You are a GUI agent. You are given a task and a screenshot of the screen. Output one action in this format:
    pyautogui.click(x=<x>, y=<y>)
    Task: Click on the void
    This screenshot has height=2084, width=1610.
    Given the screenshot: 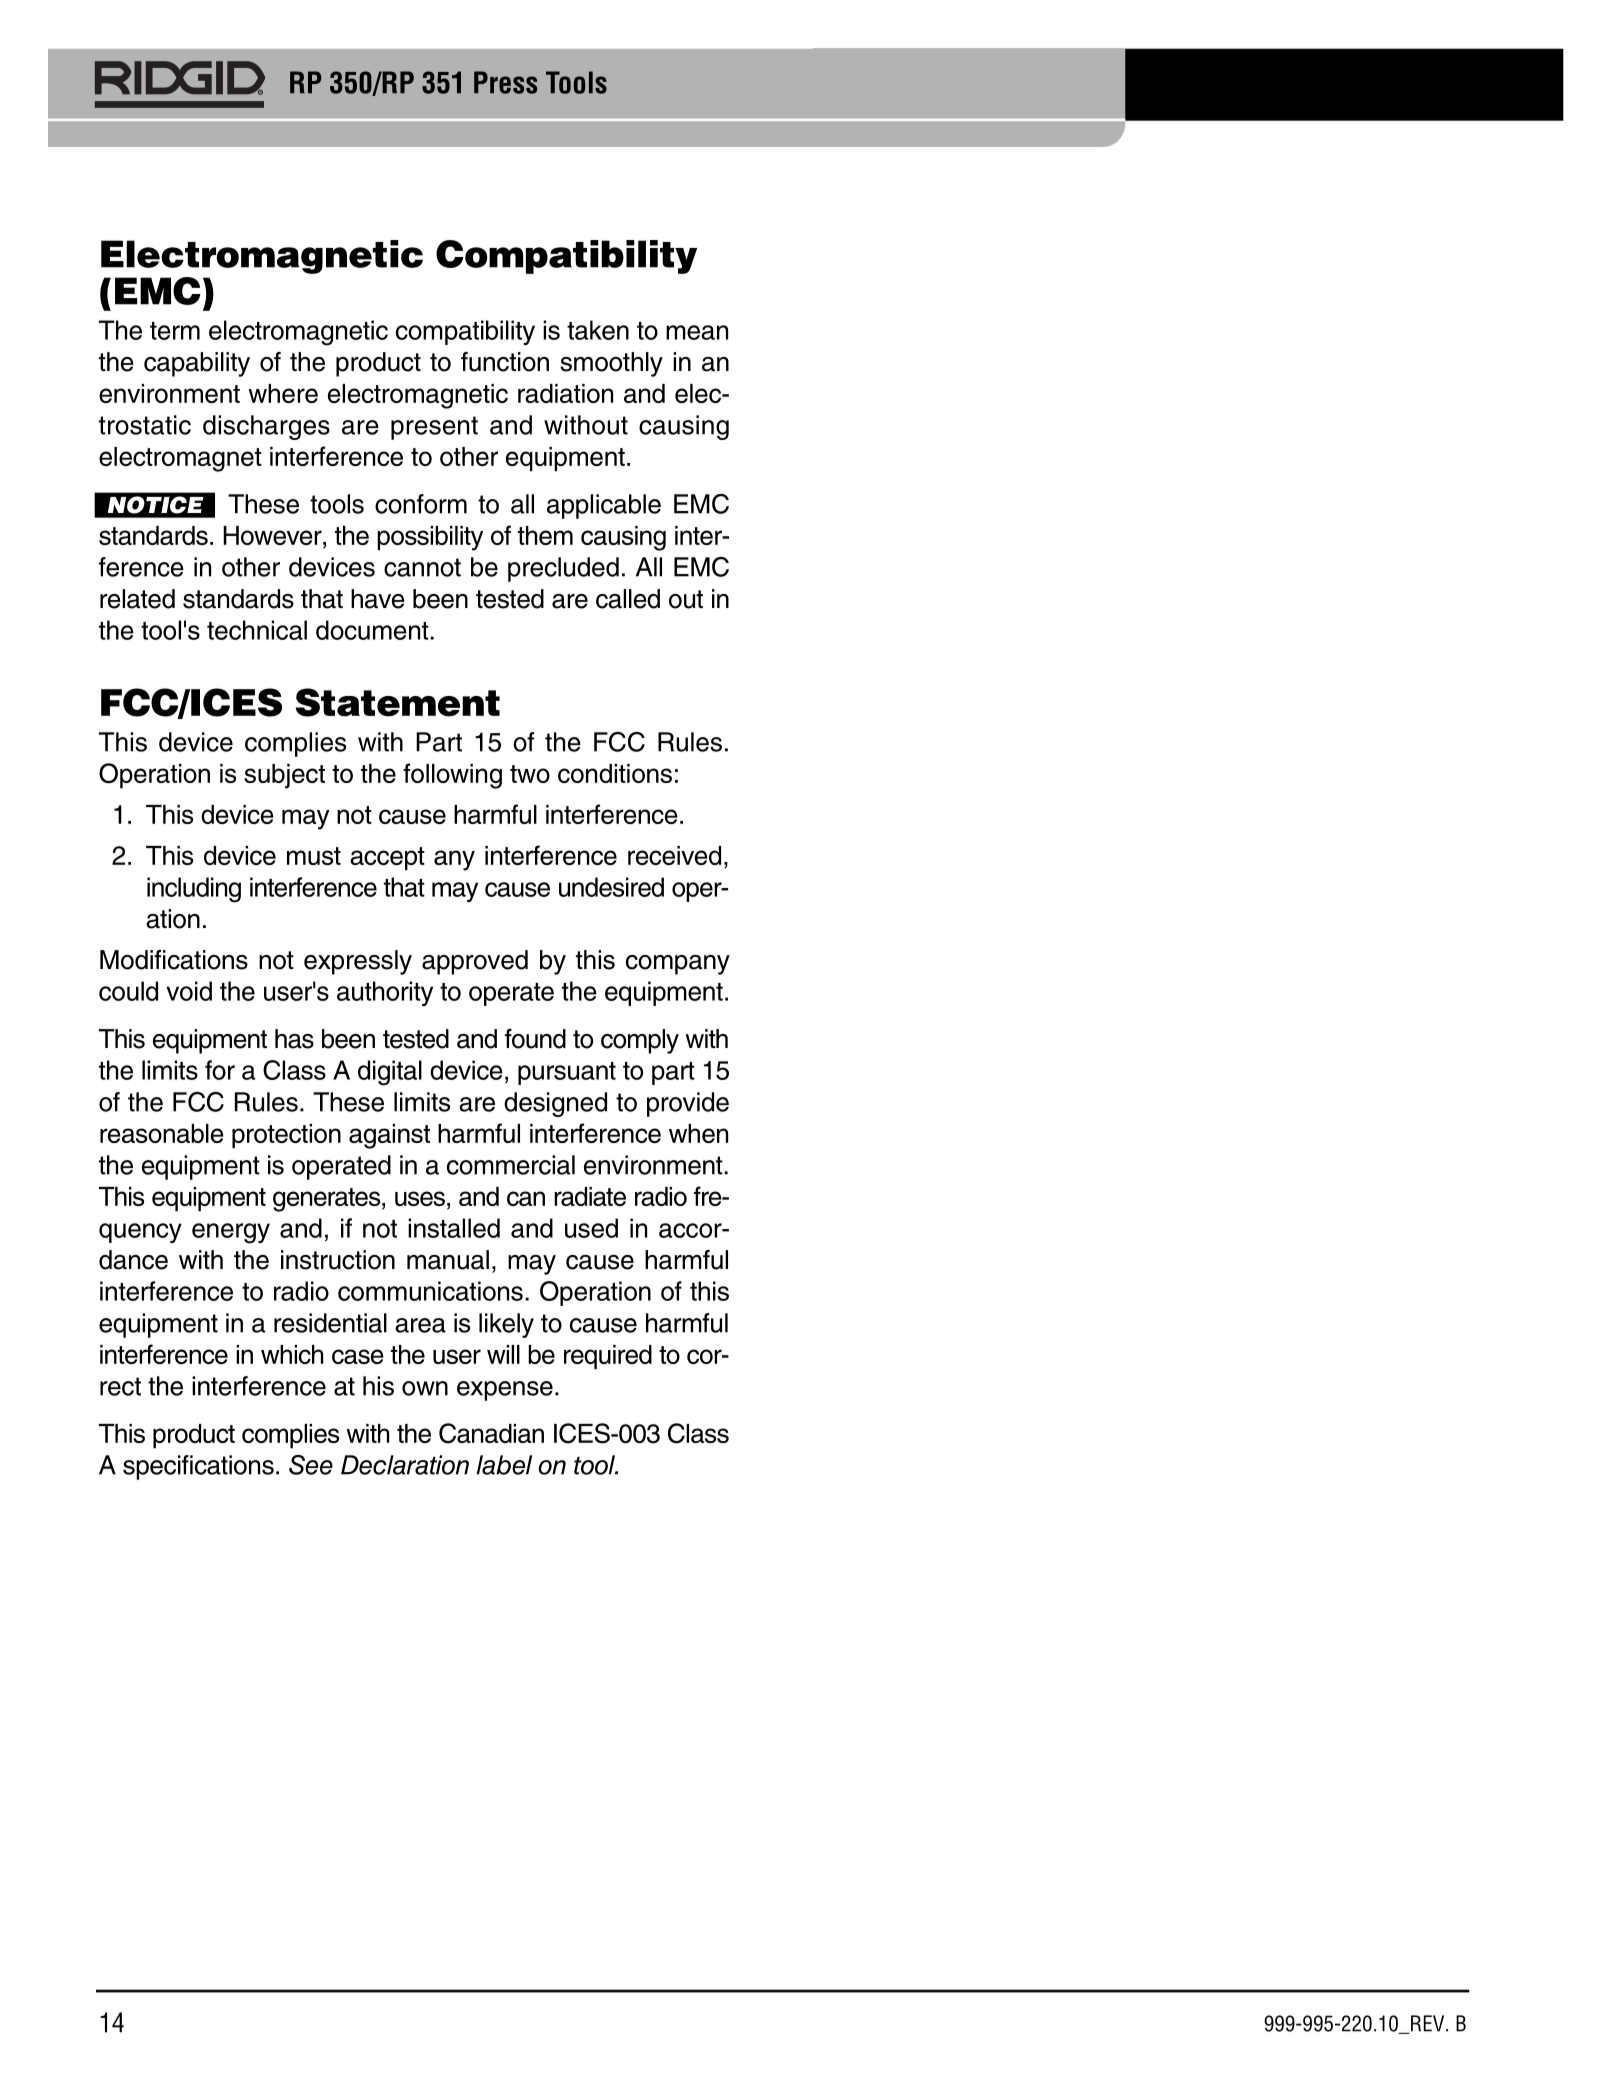 What is the action you would take?
    pyautogui.click(x=189, y=991)
